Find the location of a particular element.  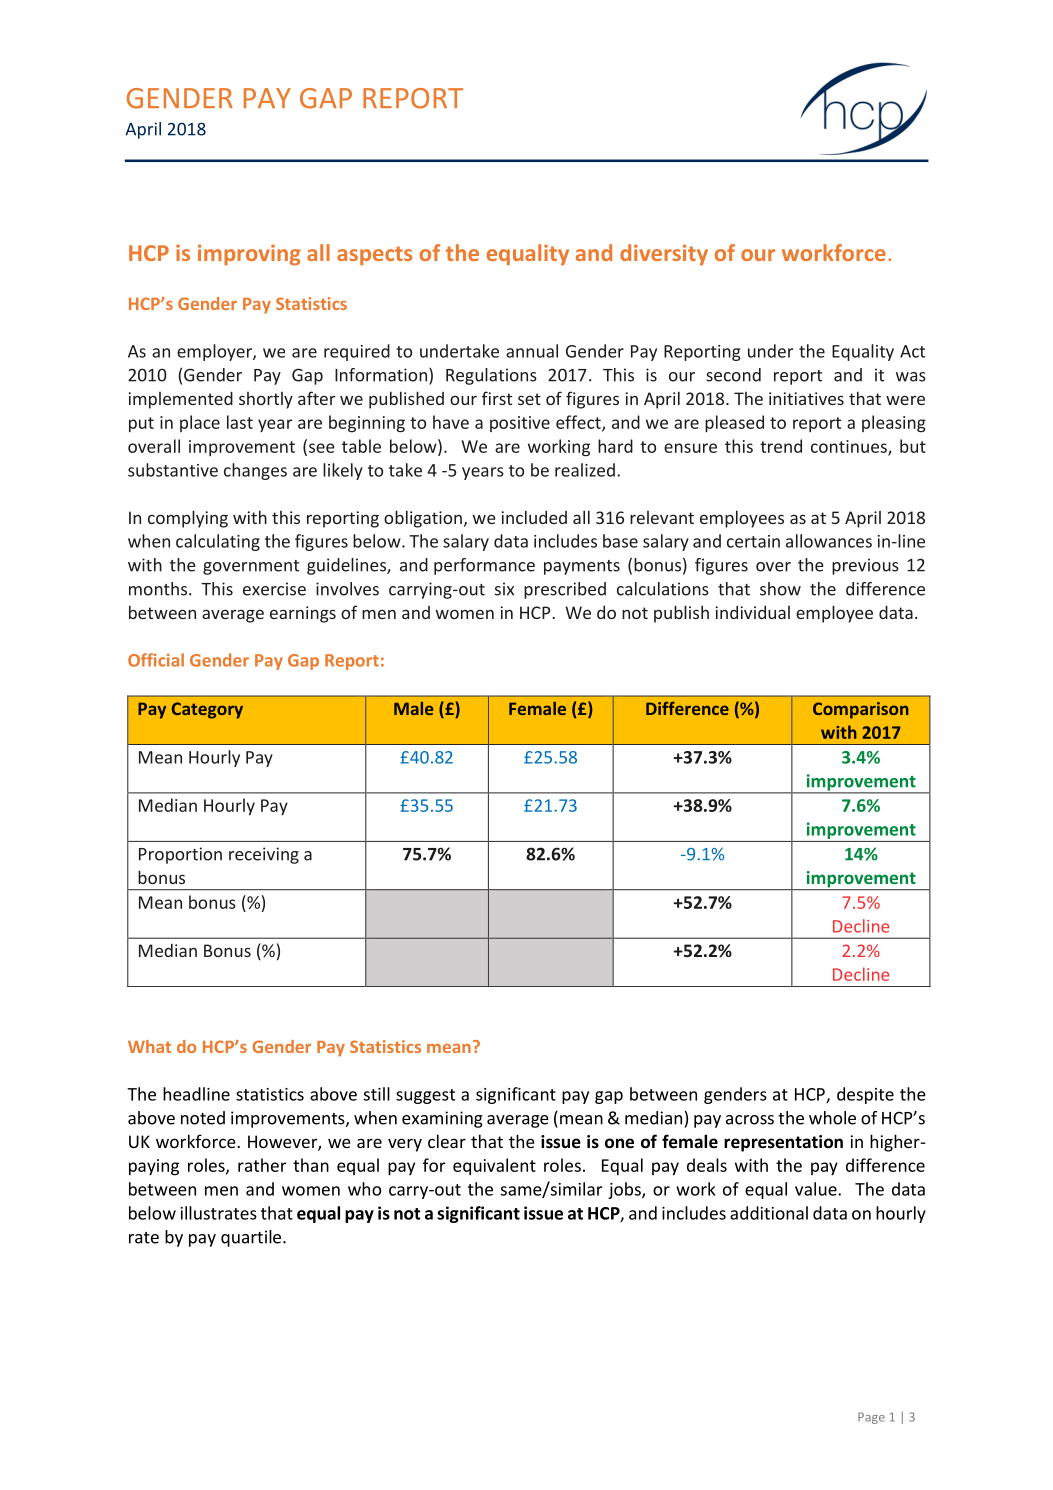

Act is located at coordinates (912, 351).
